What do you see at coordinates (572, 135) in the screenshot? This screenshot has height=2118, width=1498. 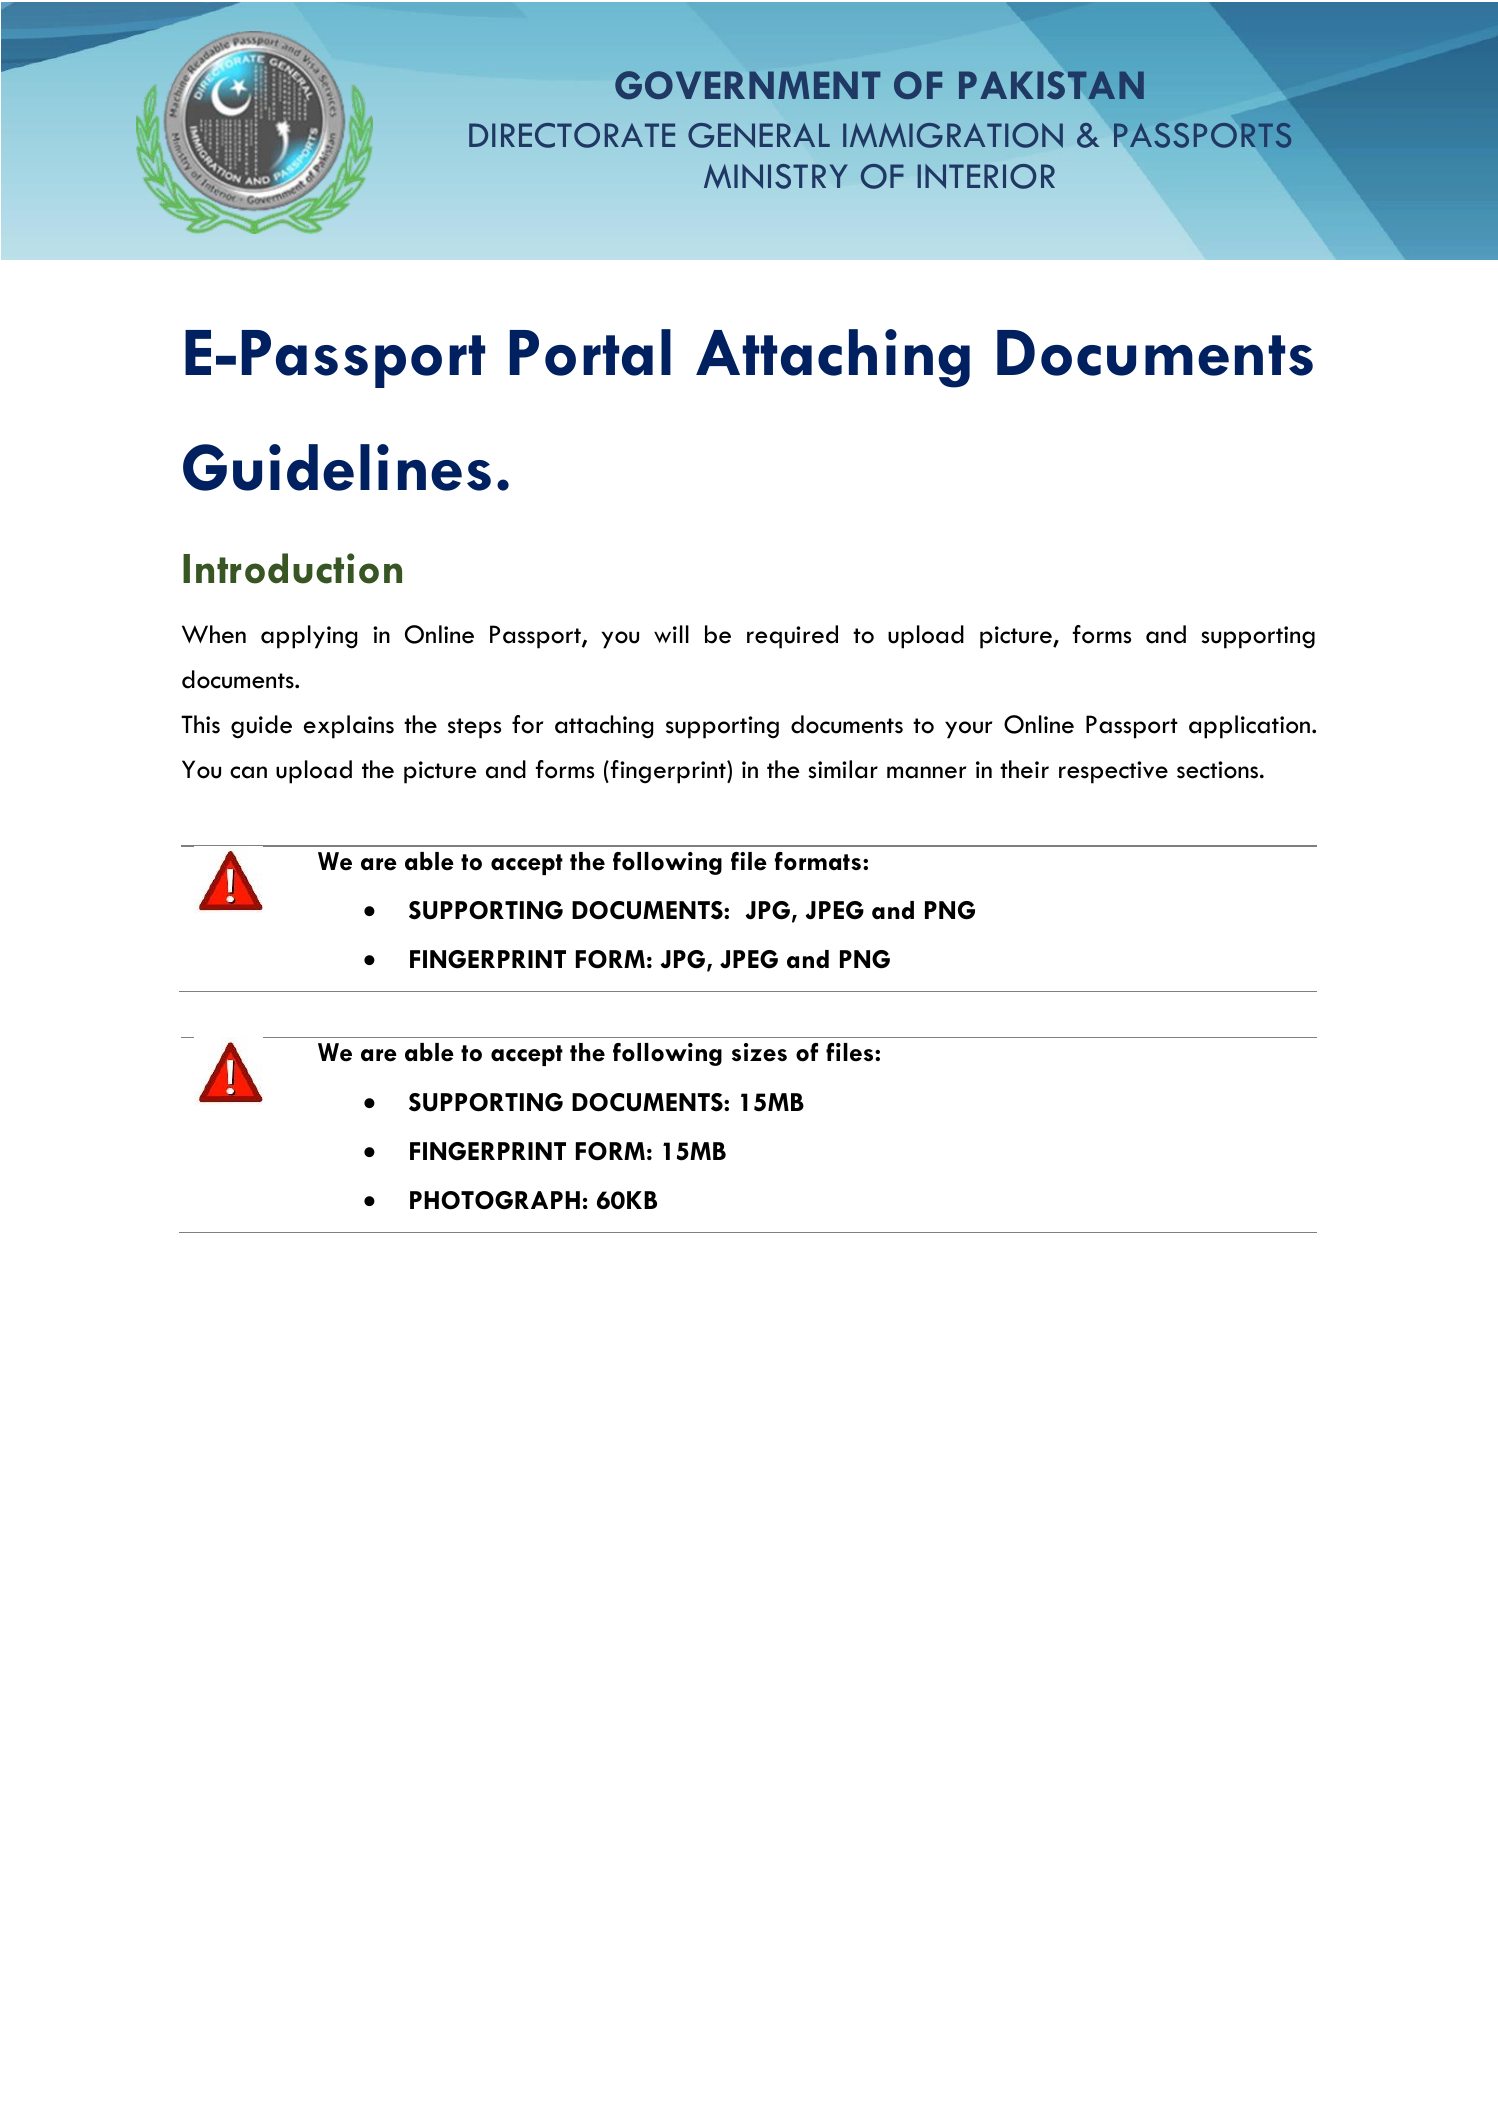 I see `DIRECTORATE` at bounding box center [572, 135].
